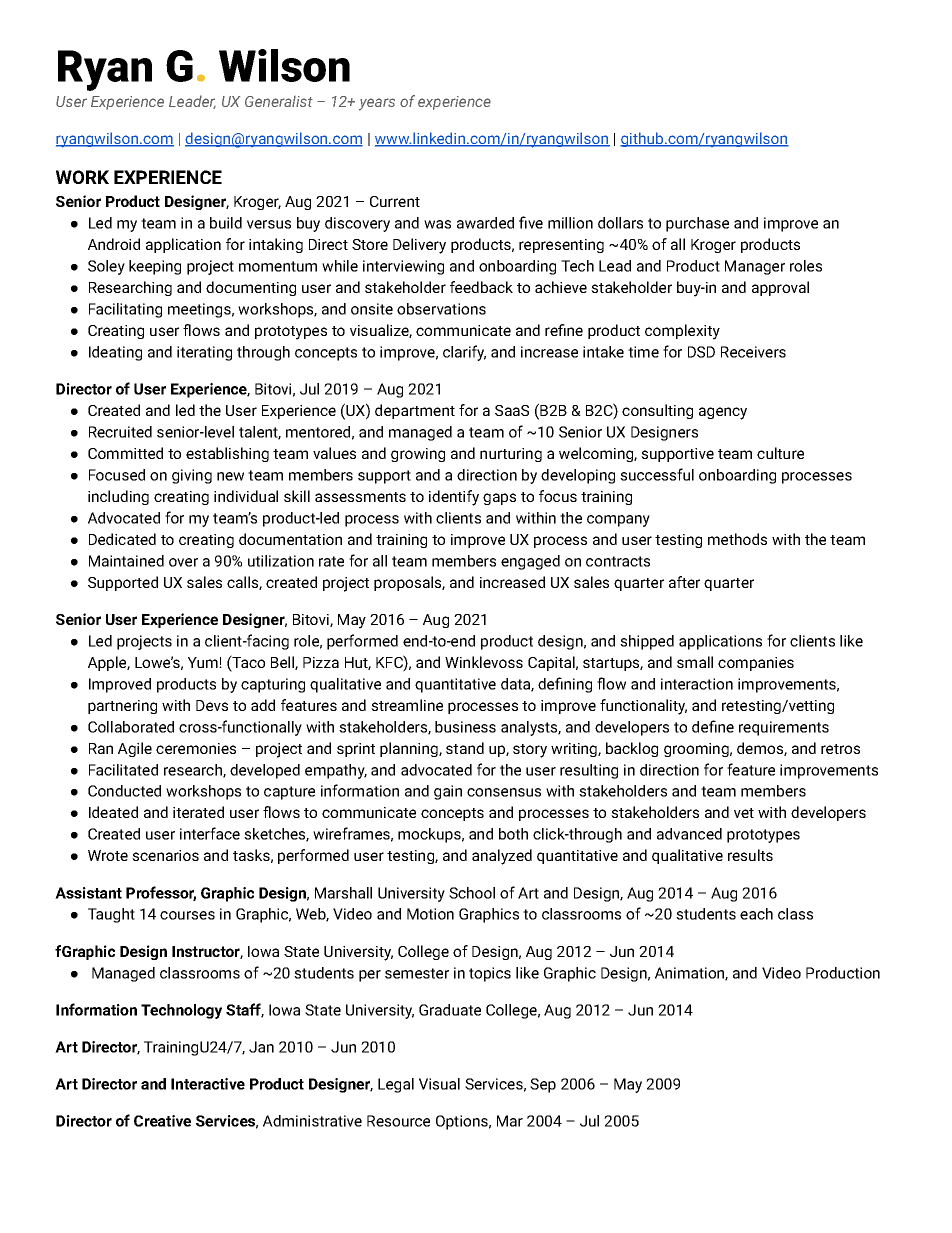  What do you see at coordinates (208, 1084) in the document?
I see `Interactive` at bounding box center [208, 1084].
